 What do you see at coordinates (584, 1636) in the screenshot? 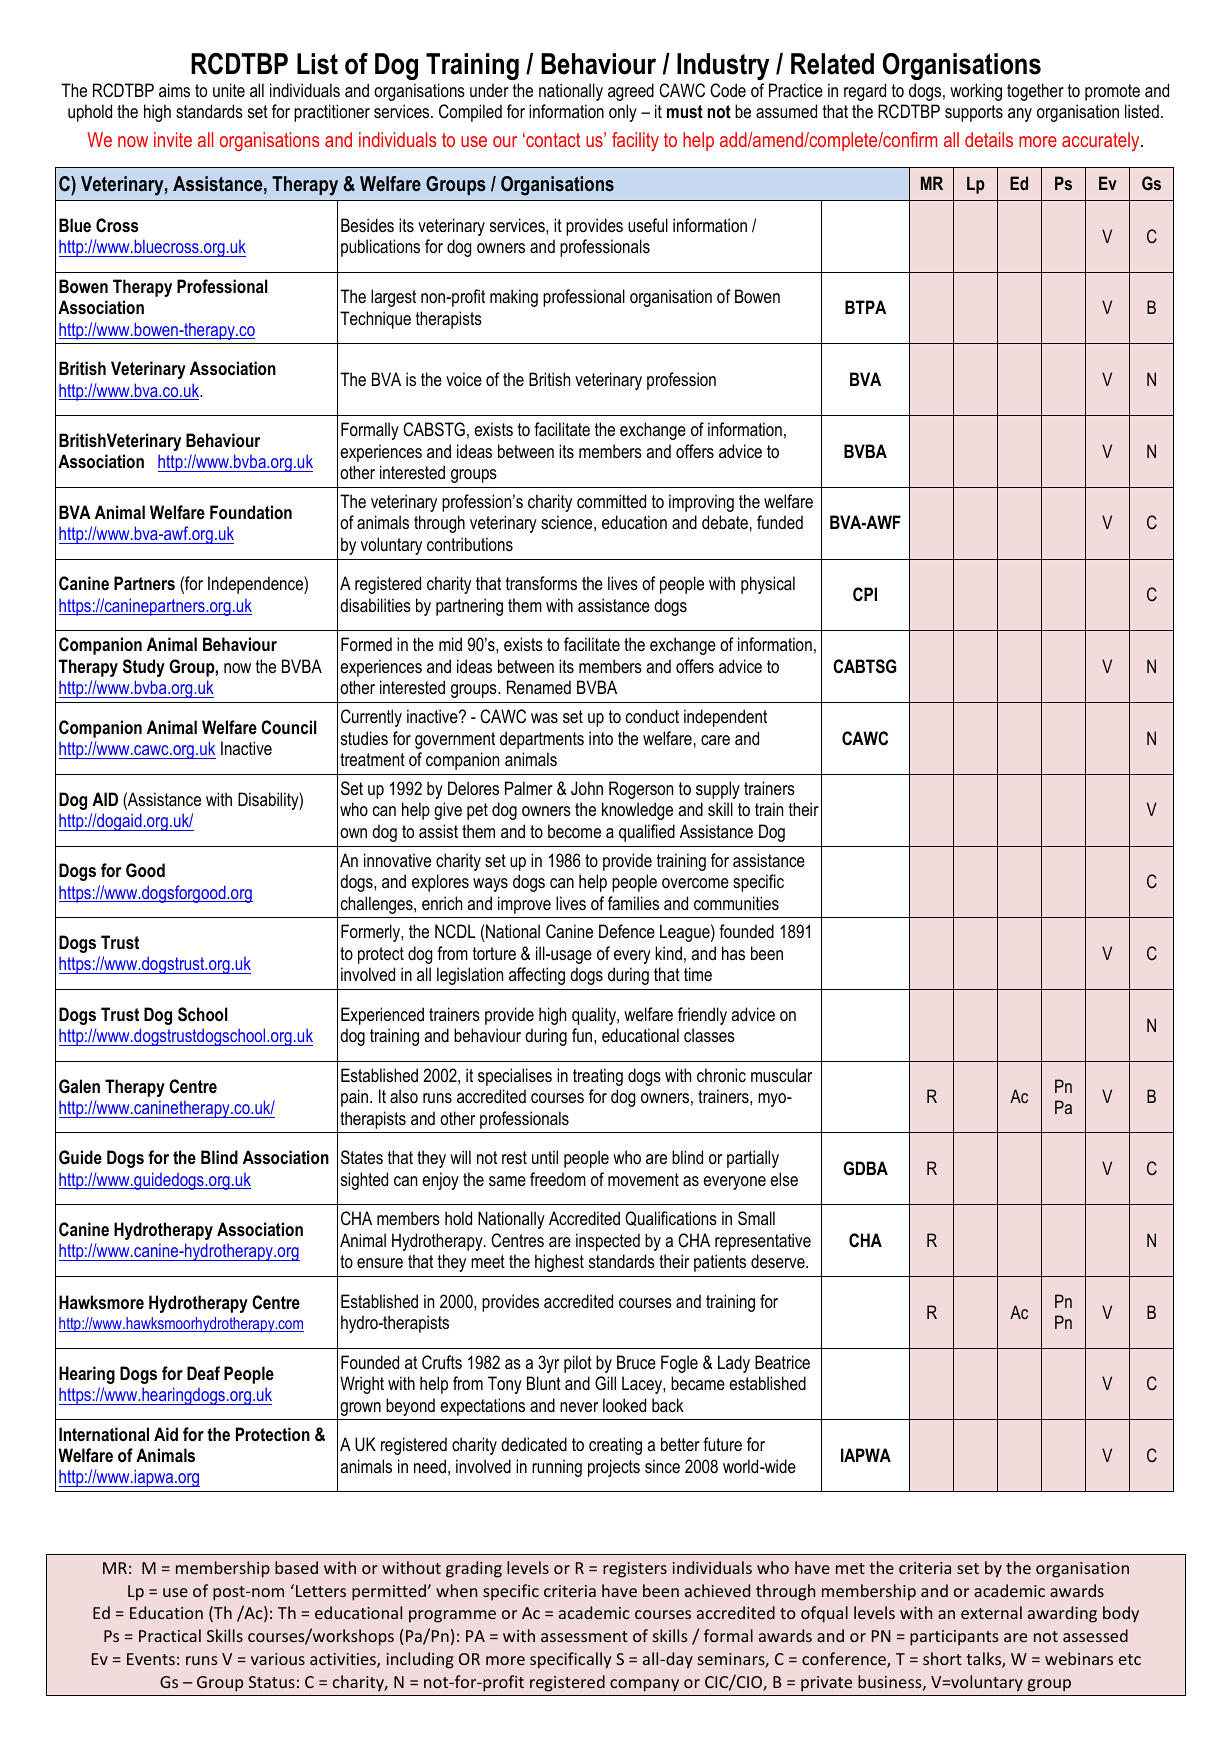
I see `assessment` at bounding box center [584, 1636].
